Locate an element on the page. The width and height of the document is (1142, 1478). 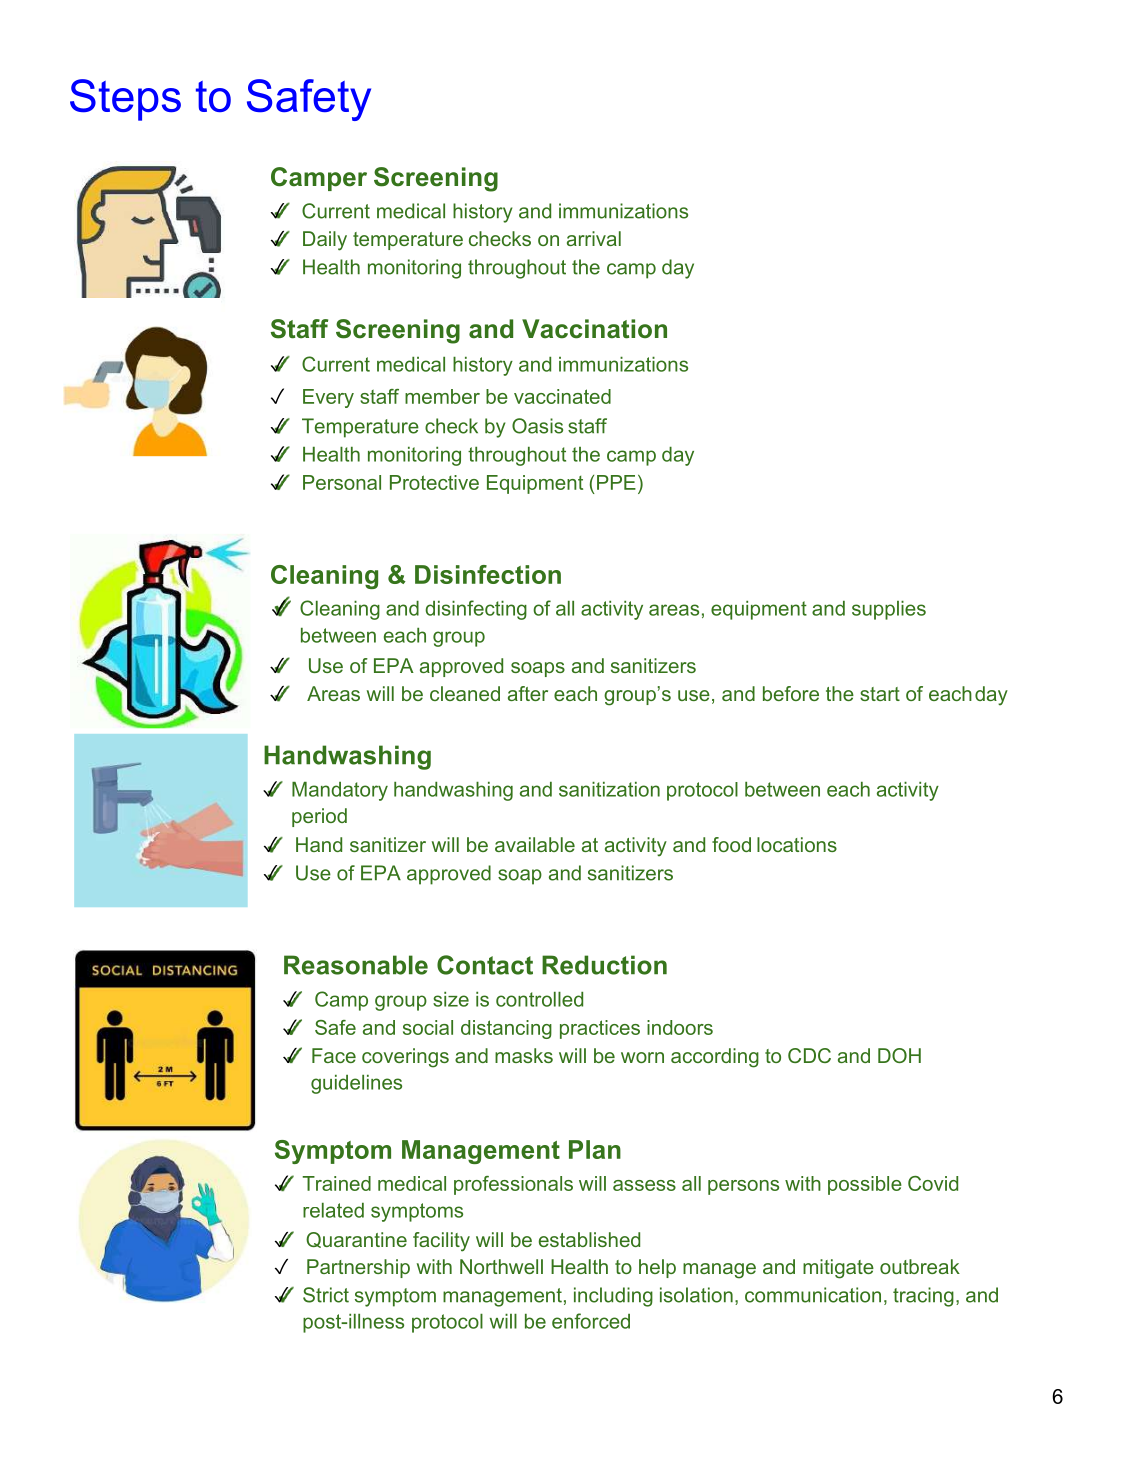
Disinfection is located at coordinates (488, 574).
